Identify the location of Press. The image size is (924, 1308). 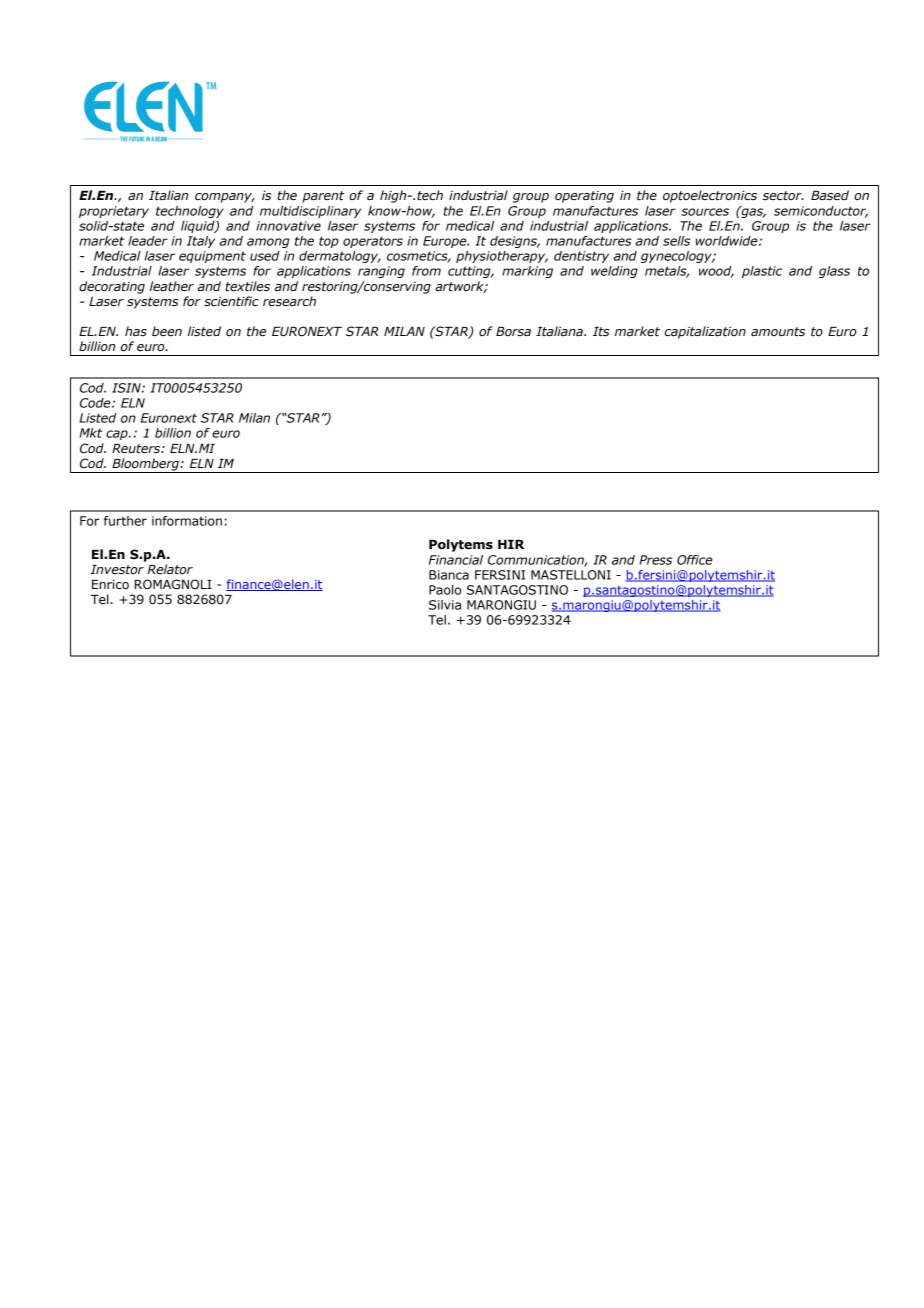
(655, 560).
